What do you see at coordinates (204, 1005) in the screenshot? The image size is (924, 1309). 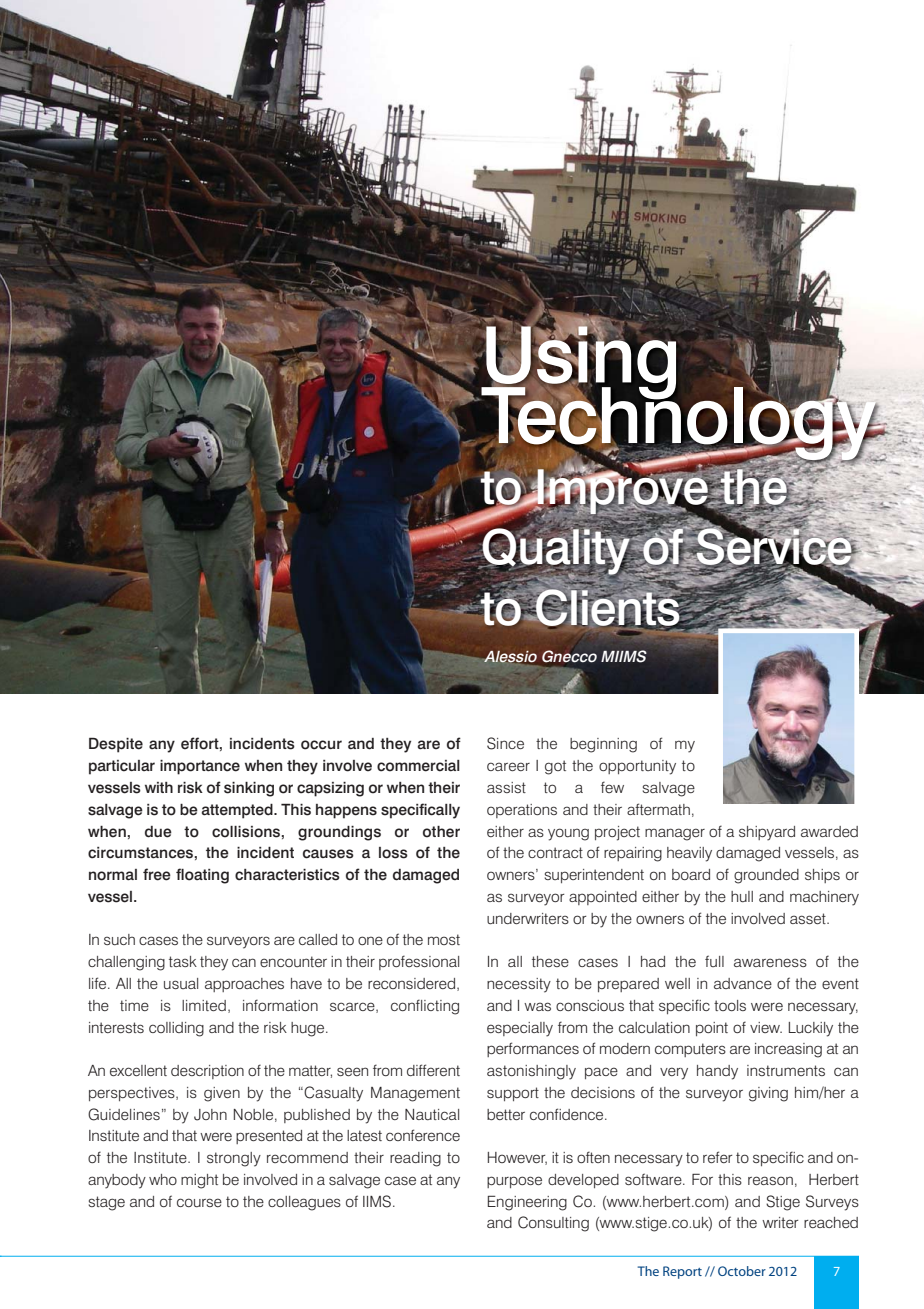 I see `limited` at bounding box center [204, 1005].
